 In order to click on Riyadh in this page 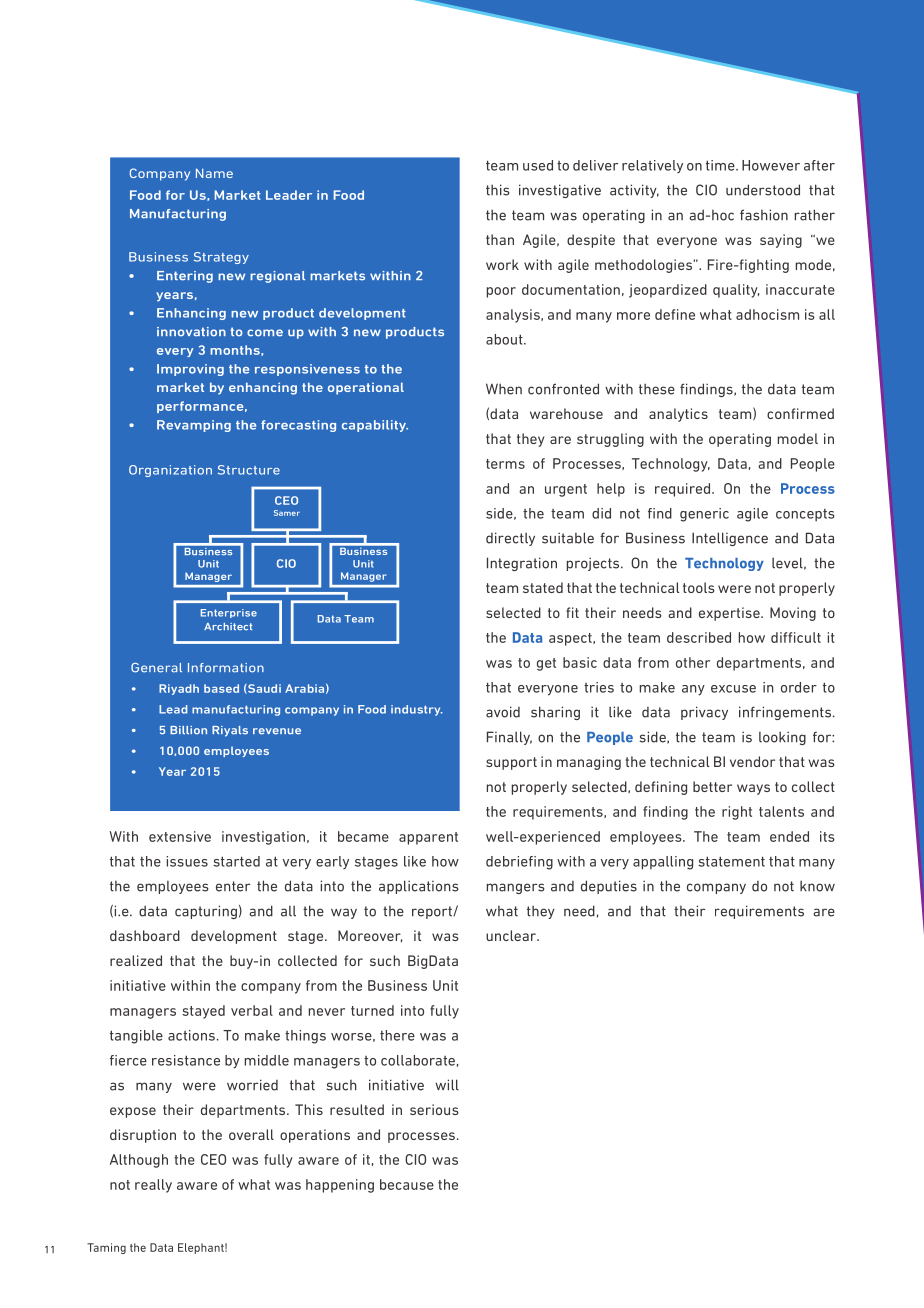, I will do `click(179, 689)`.
